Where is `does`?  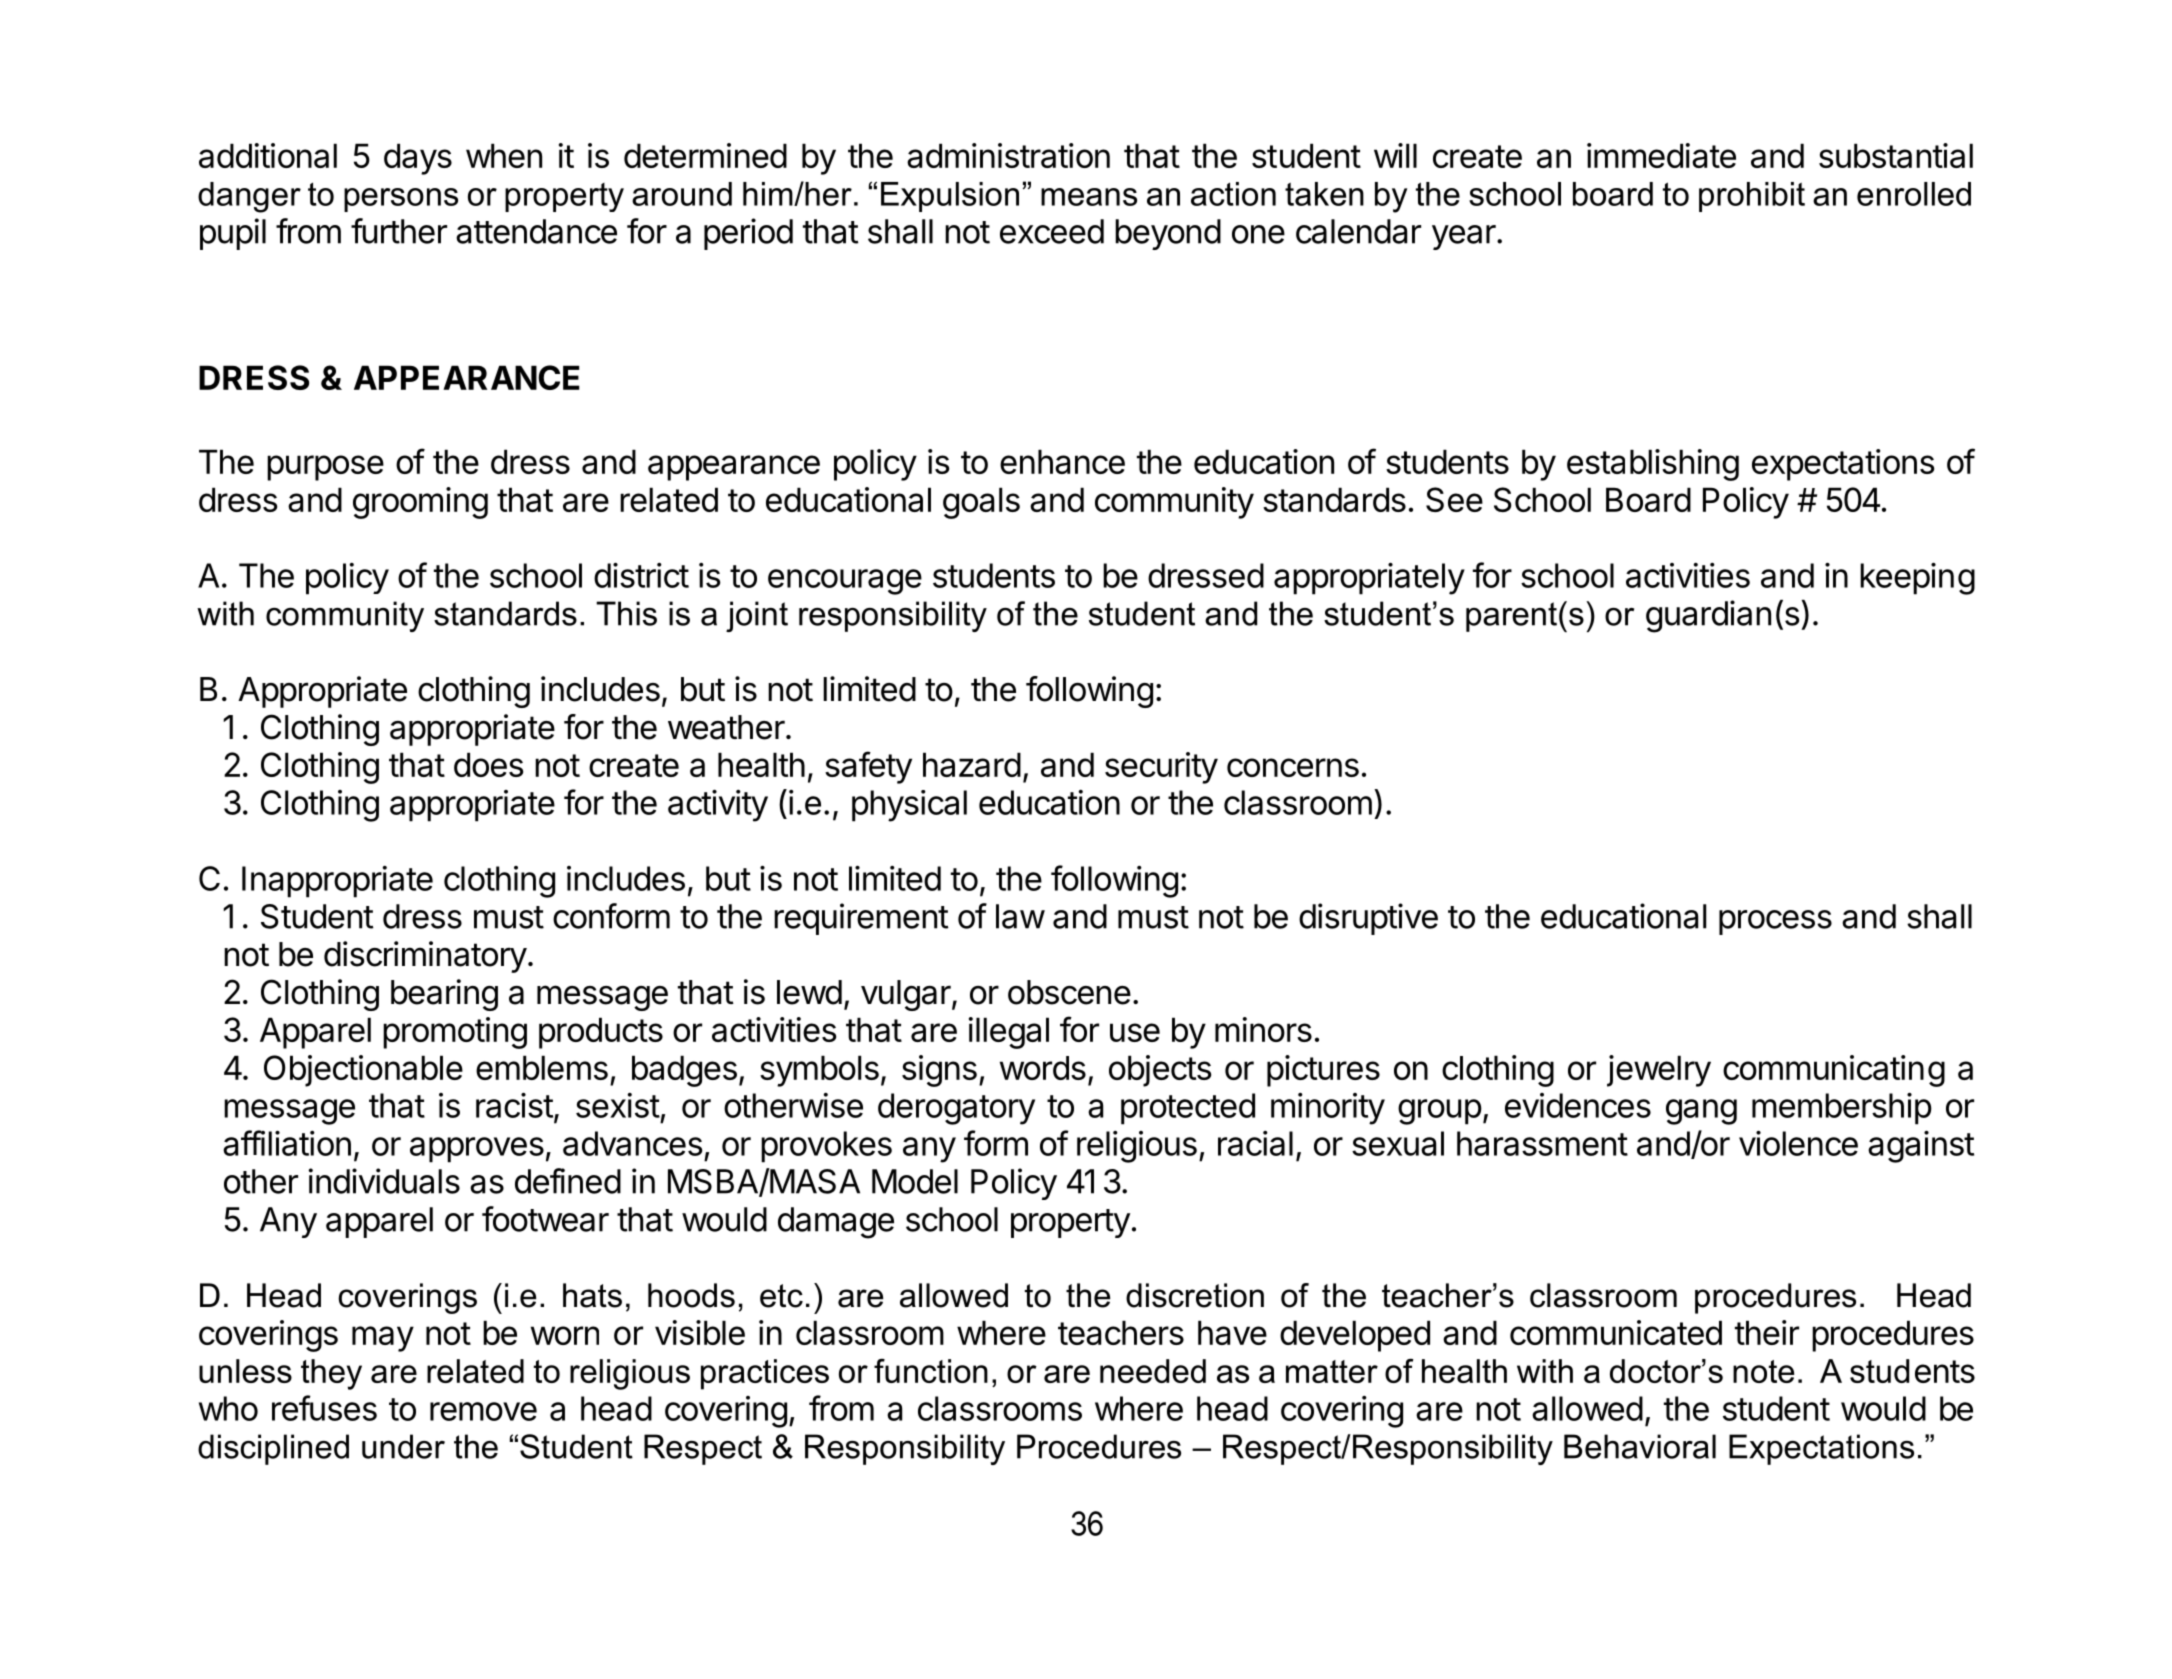 does is located at coordinates (488, 764).
